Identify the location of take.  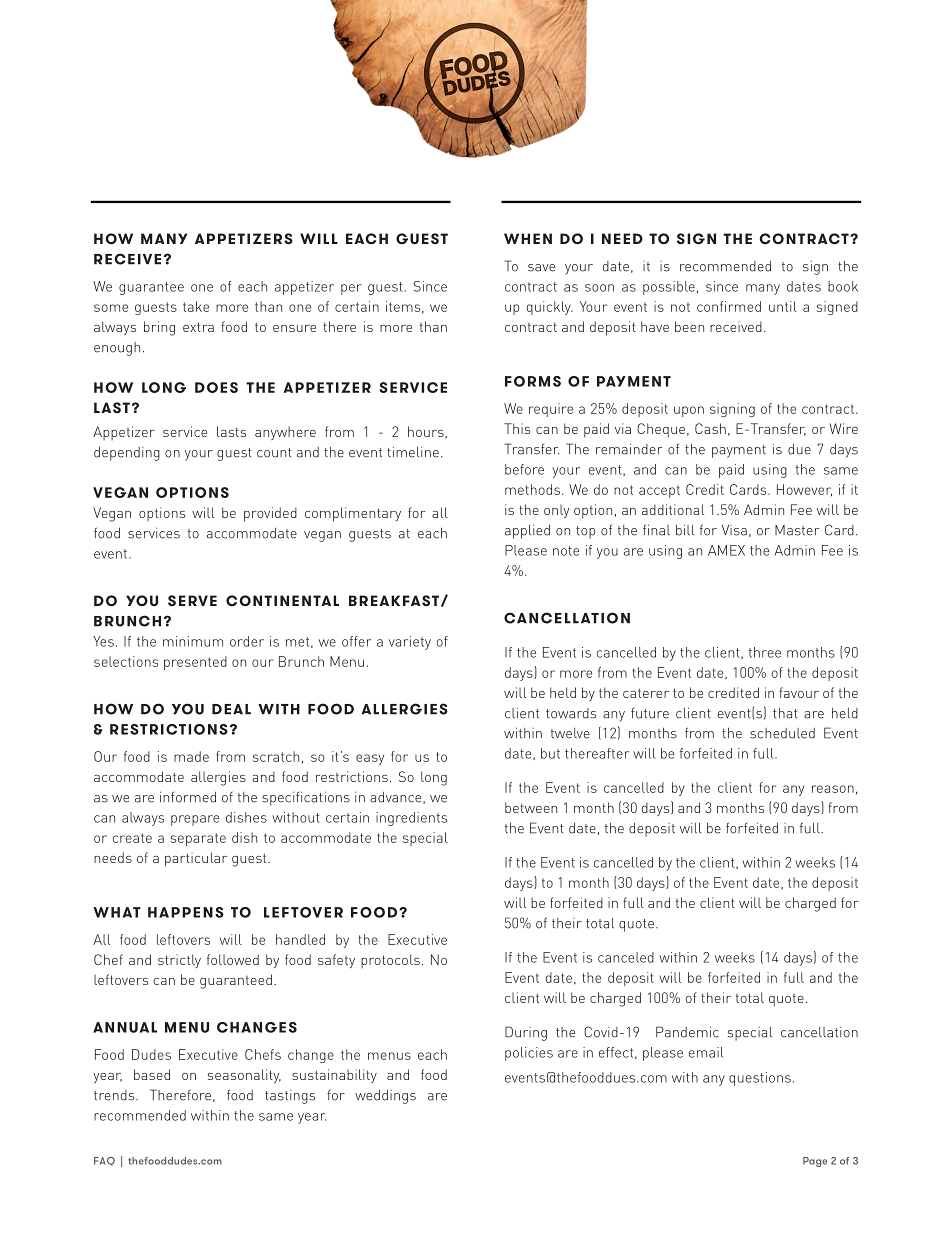
(196, 306).
